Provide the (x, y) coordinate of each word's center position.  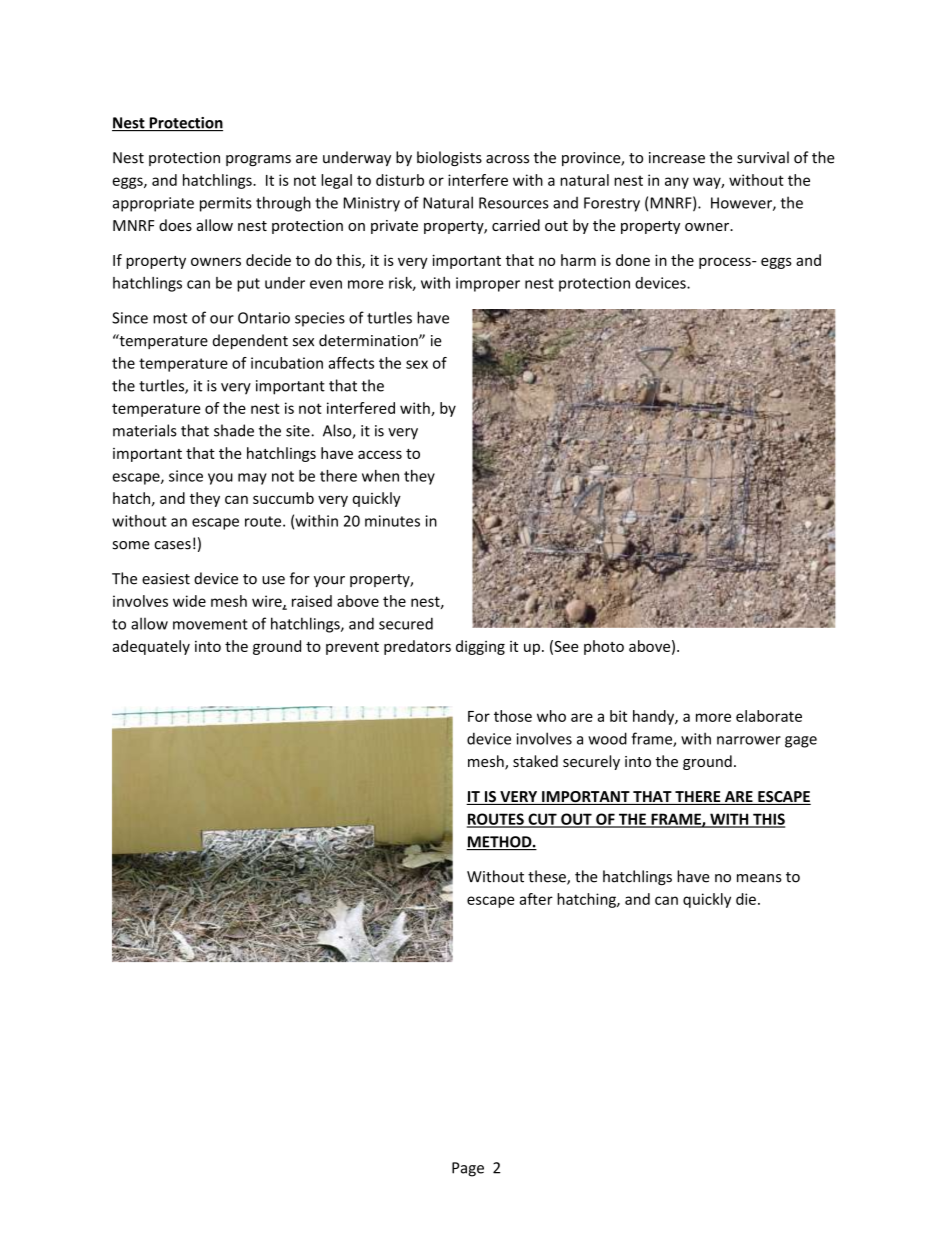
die (746, 899)
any (677, 183)
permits (226, 204)
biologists (449, 158)
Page (468, 1169)
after (536, 899)
